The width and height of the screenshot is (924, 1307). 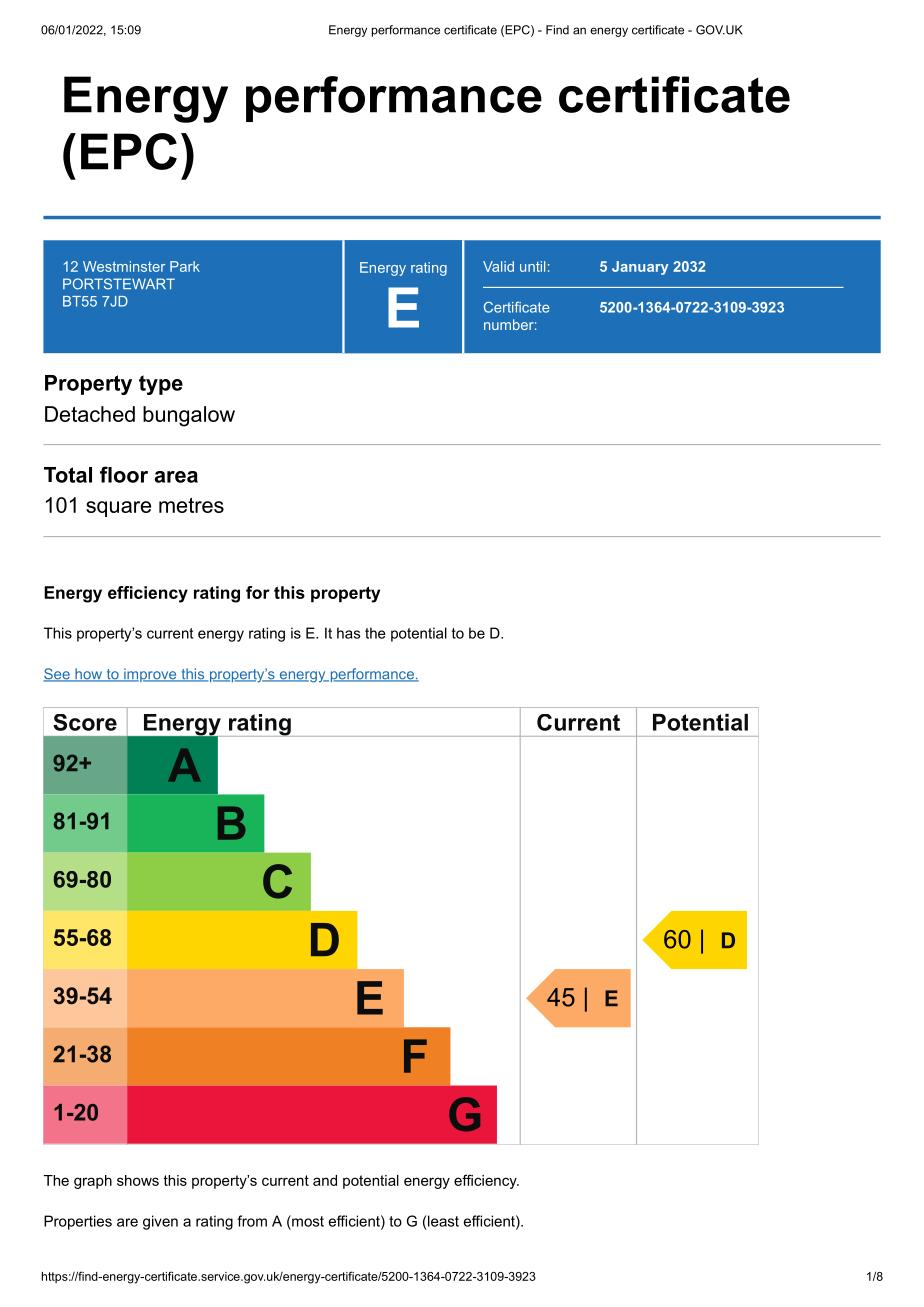 What do you see at coordinates (640, 268) in the screenshot?
I see `January` at bounding box center [640, 268].
